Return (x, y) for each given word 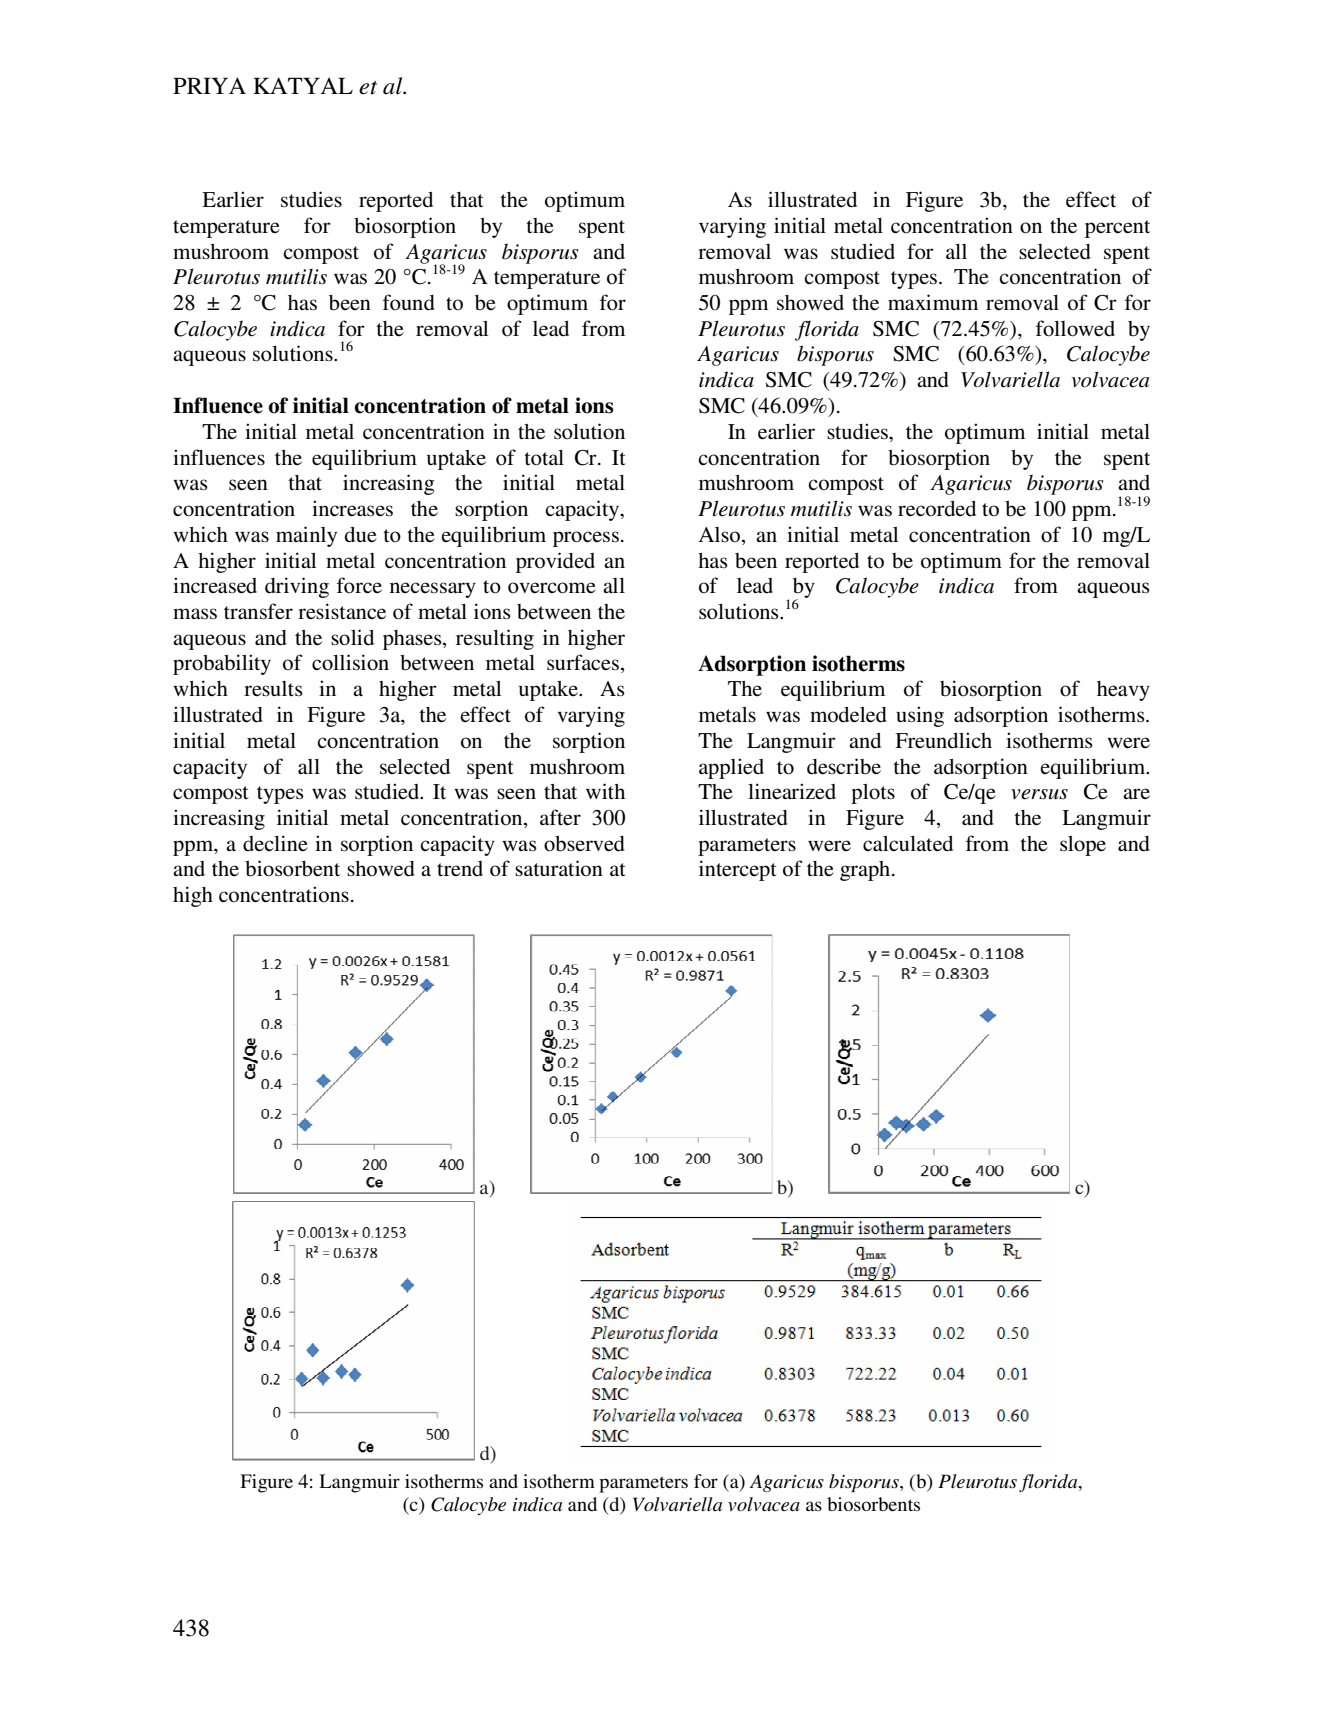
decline (275, 843)
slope (1083, 846)
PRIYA (209, 85)
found (409, 302)
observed (584, 844)
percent (1117, 229)
